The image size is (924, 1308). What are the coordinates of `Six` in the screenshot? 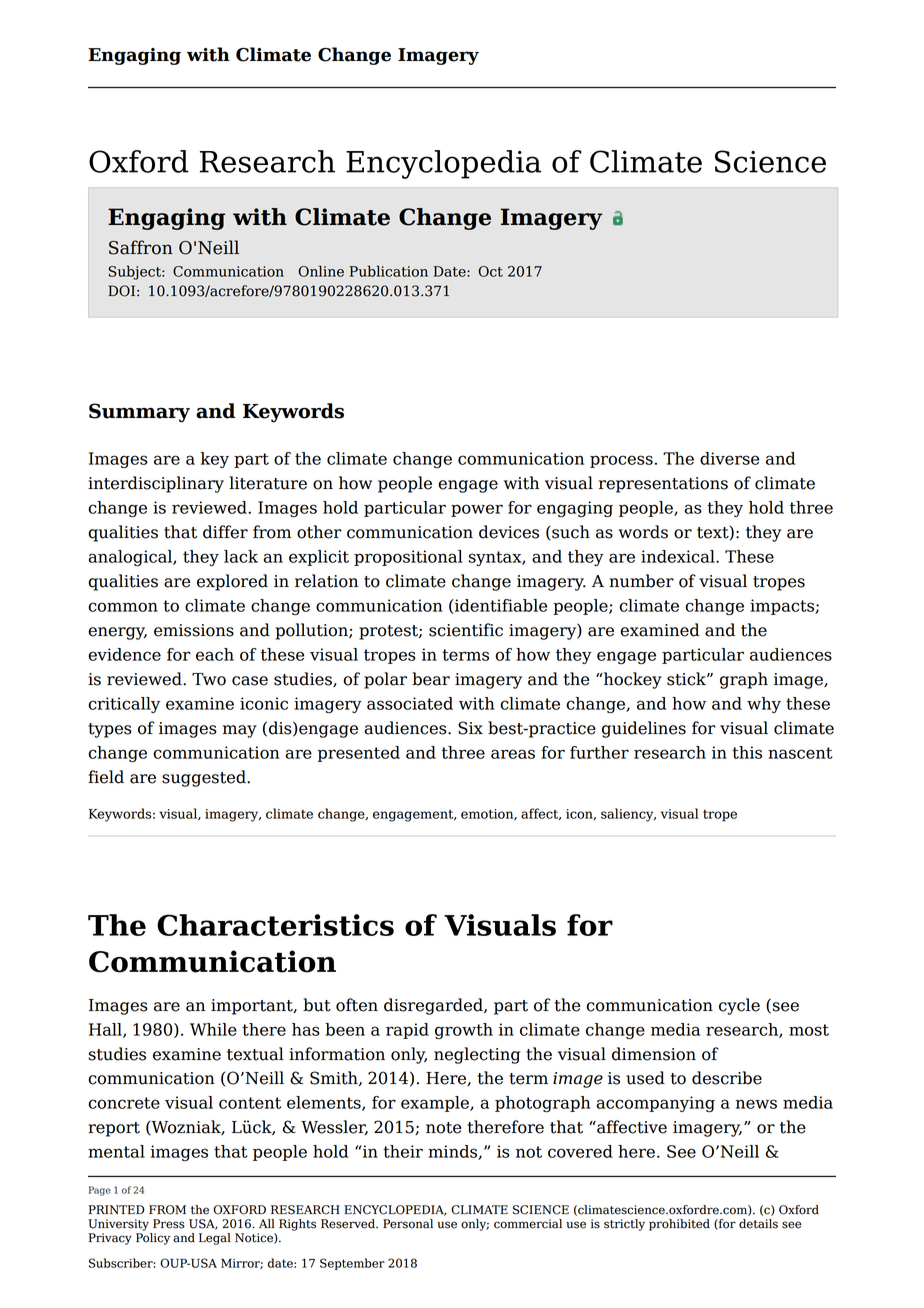 It's located at (470, 728).
